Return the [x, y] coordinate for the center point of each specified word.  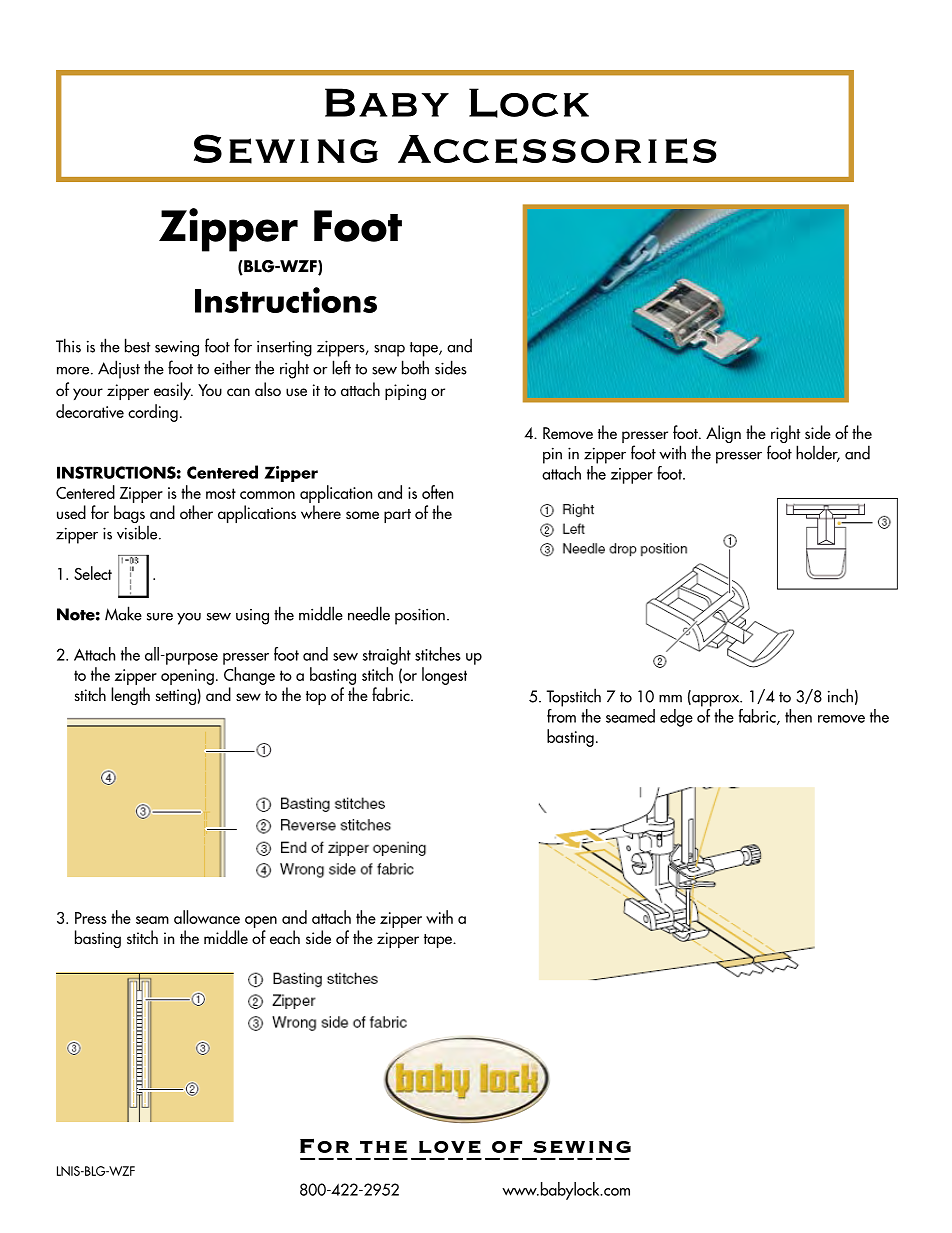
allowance [207, 917]
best [137, 345]
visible [138, 532]
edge [676, 718]
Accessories [557, 149]
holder [818, 453]
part [397, 516]
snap [389, 350]
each [285, 937]
